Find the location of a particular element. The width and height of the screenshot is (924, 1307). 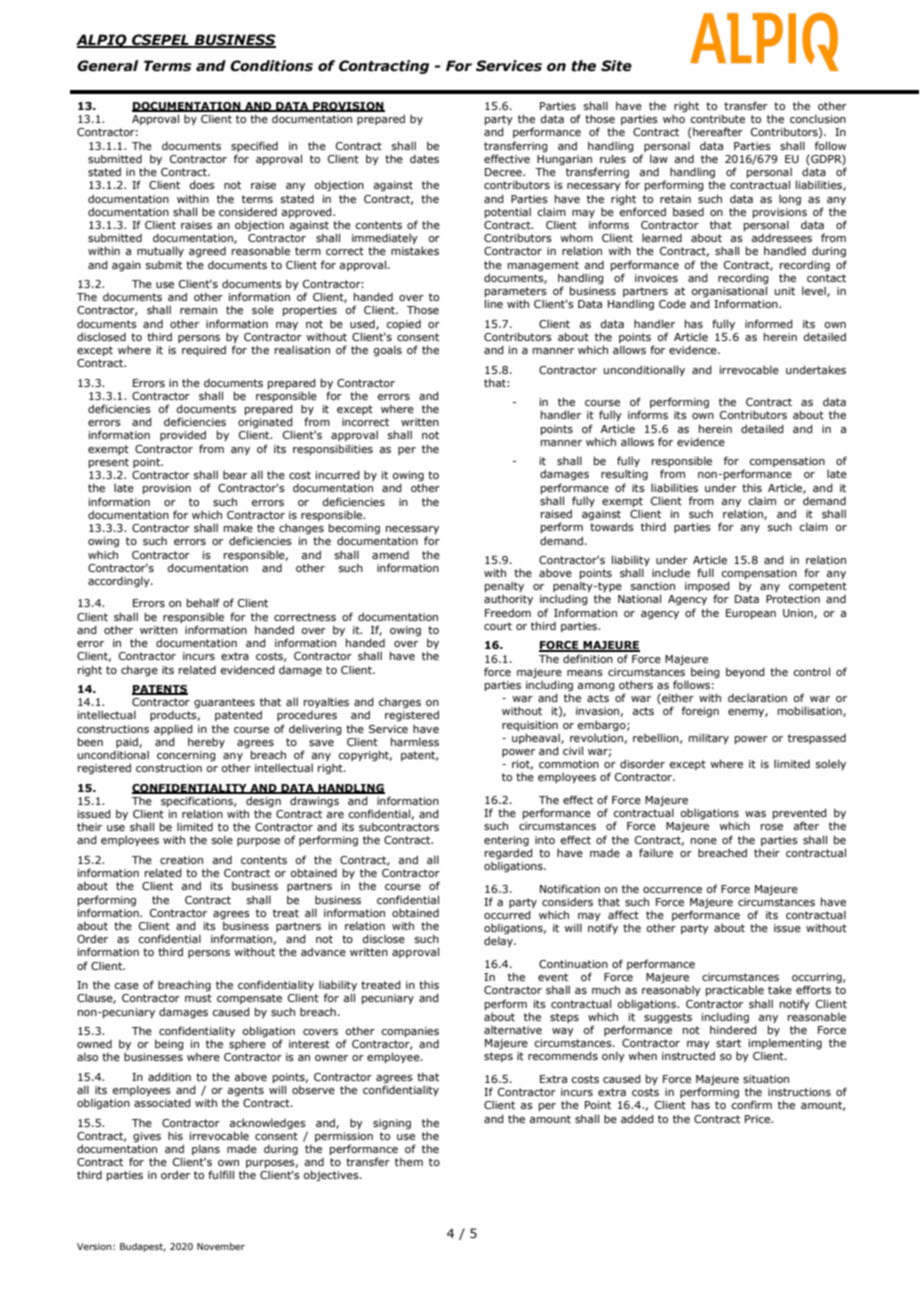

General is located at coordinates (107, 66).
